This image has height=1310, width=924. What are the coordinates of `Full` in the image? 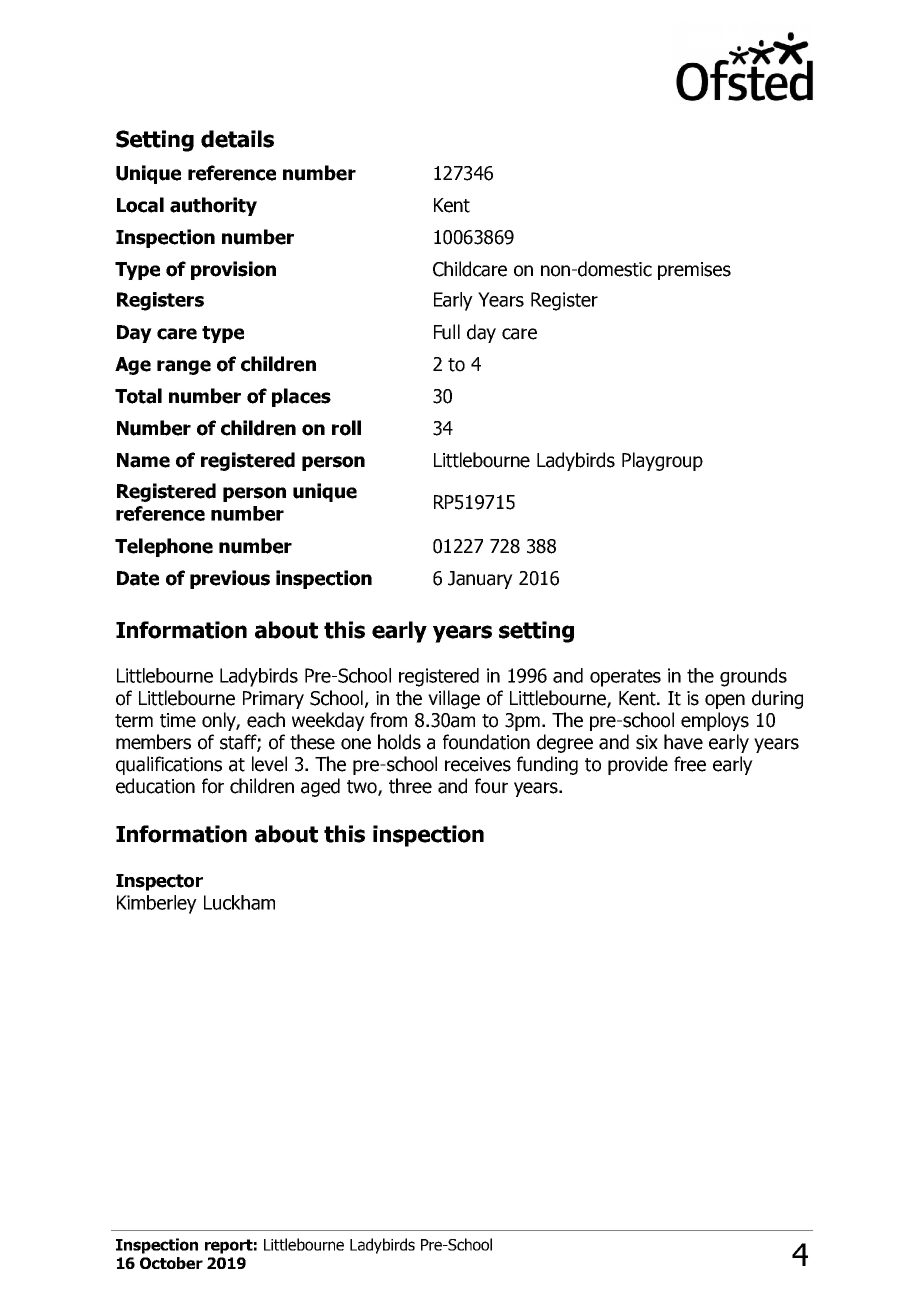 It's located at (447, 332).
